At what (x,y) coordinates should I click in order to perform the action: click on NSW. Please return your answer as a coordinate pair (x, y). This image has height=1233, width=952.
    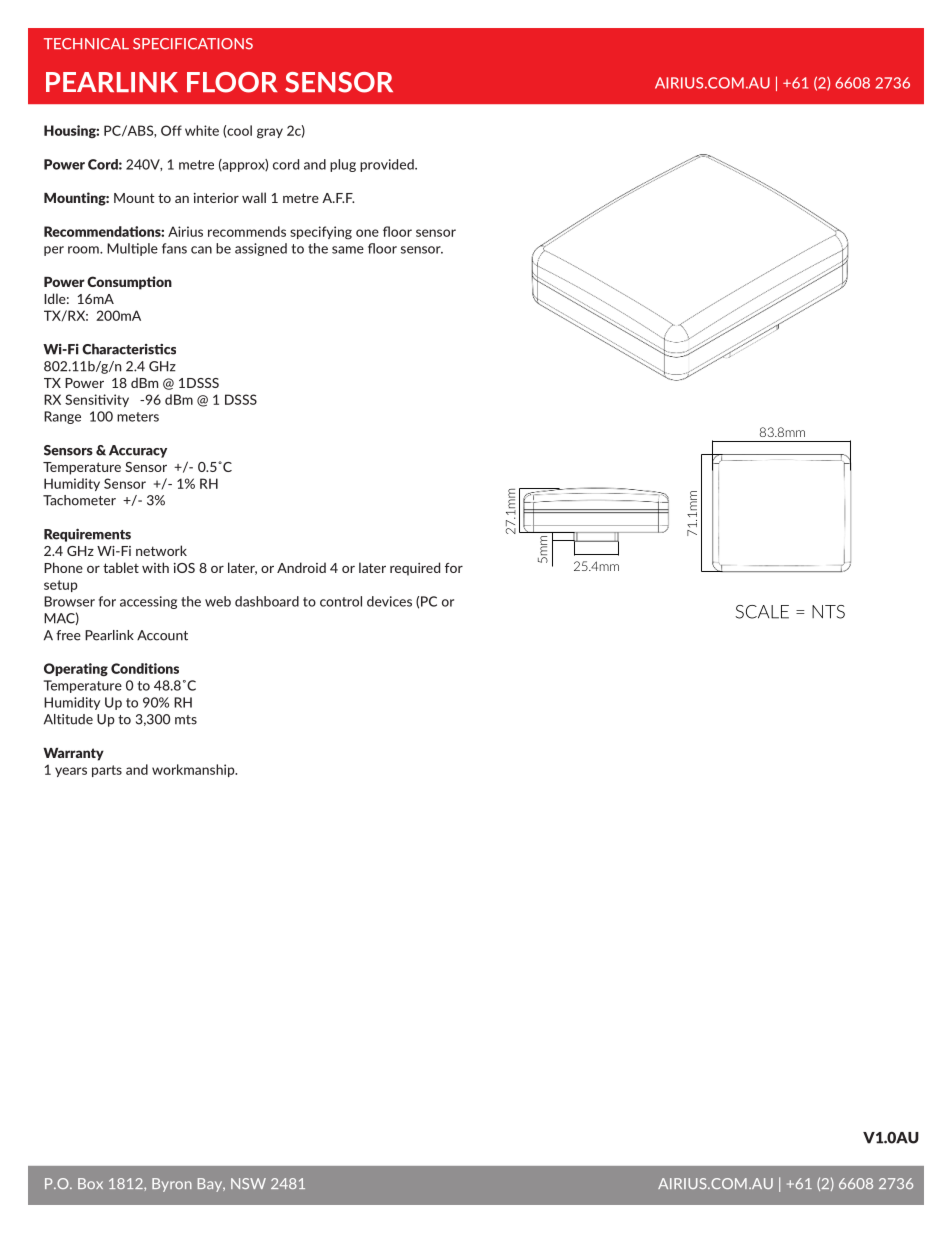
    Looking at the image, I should click on (248, 1183).
